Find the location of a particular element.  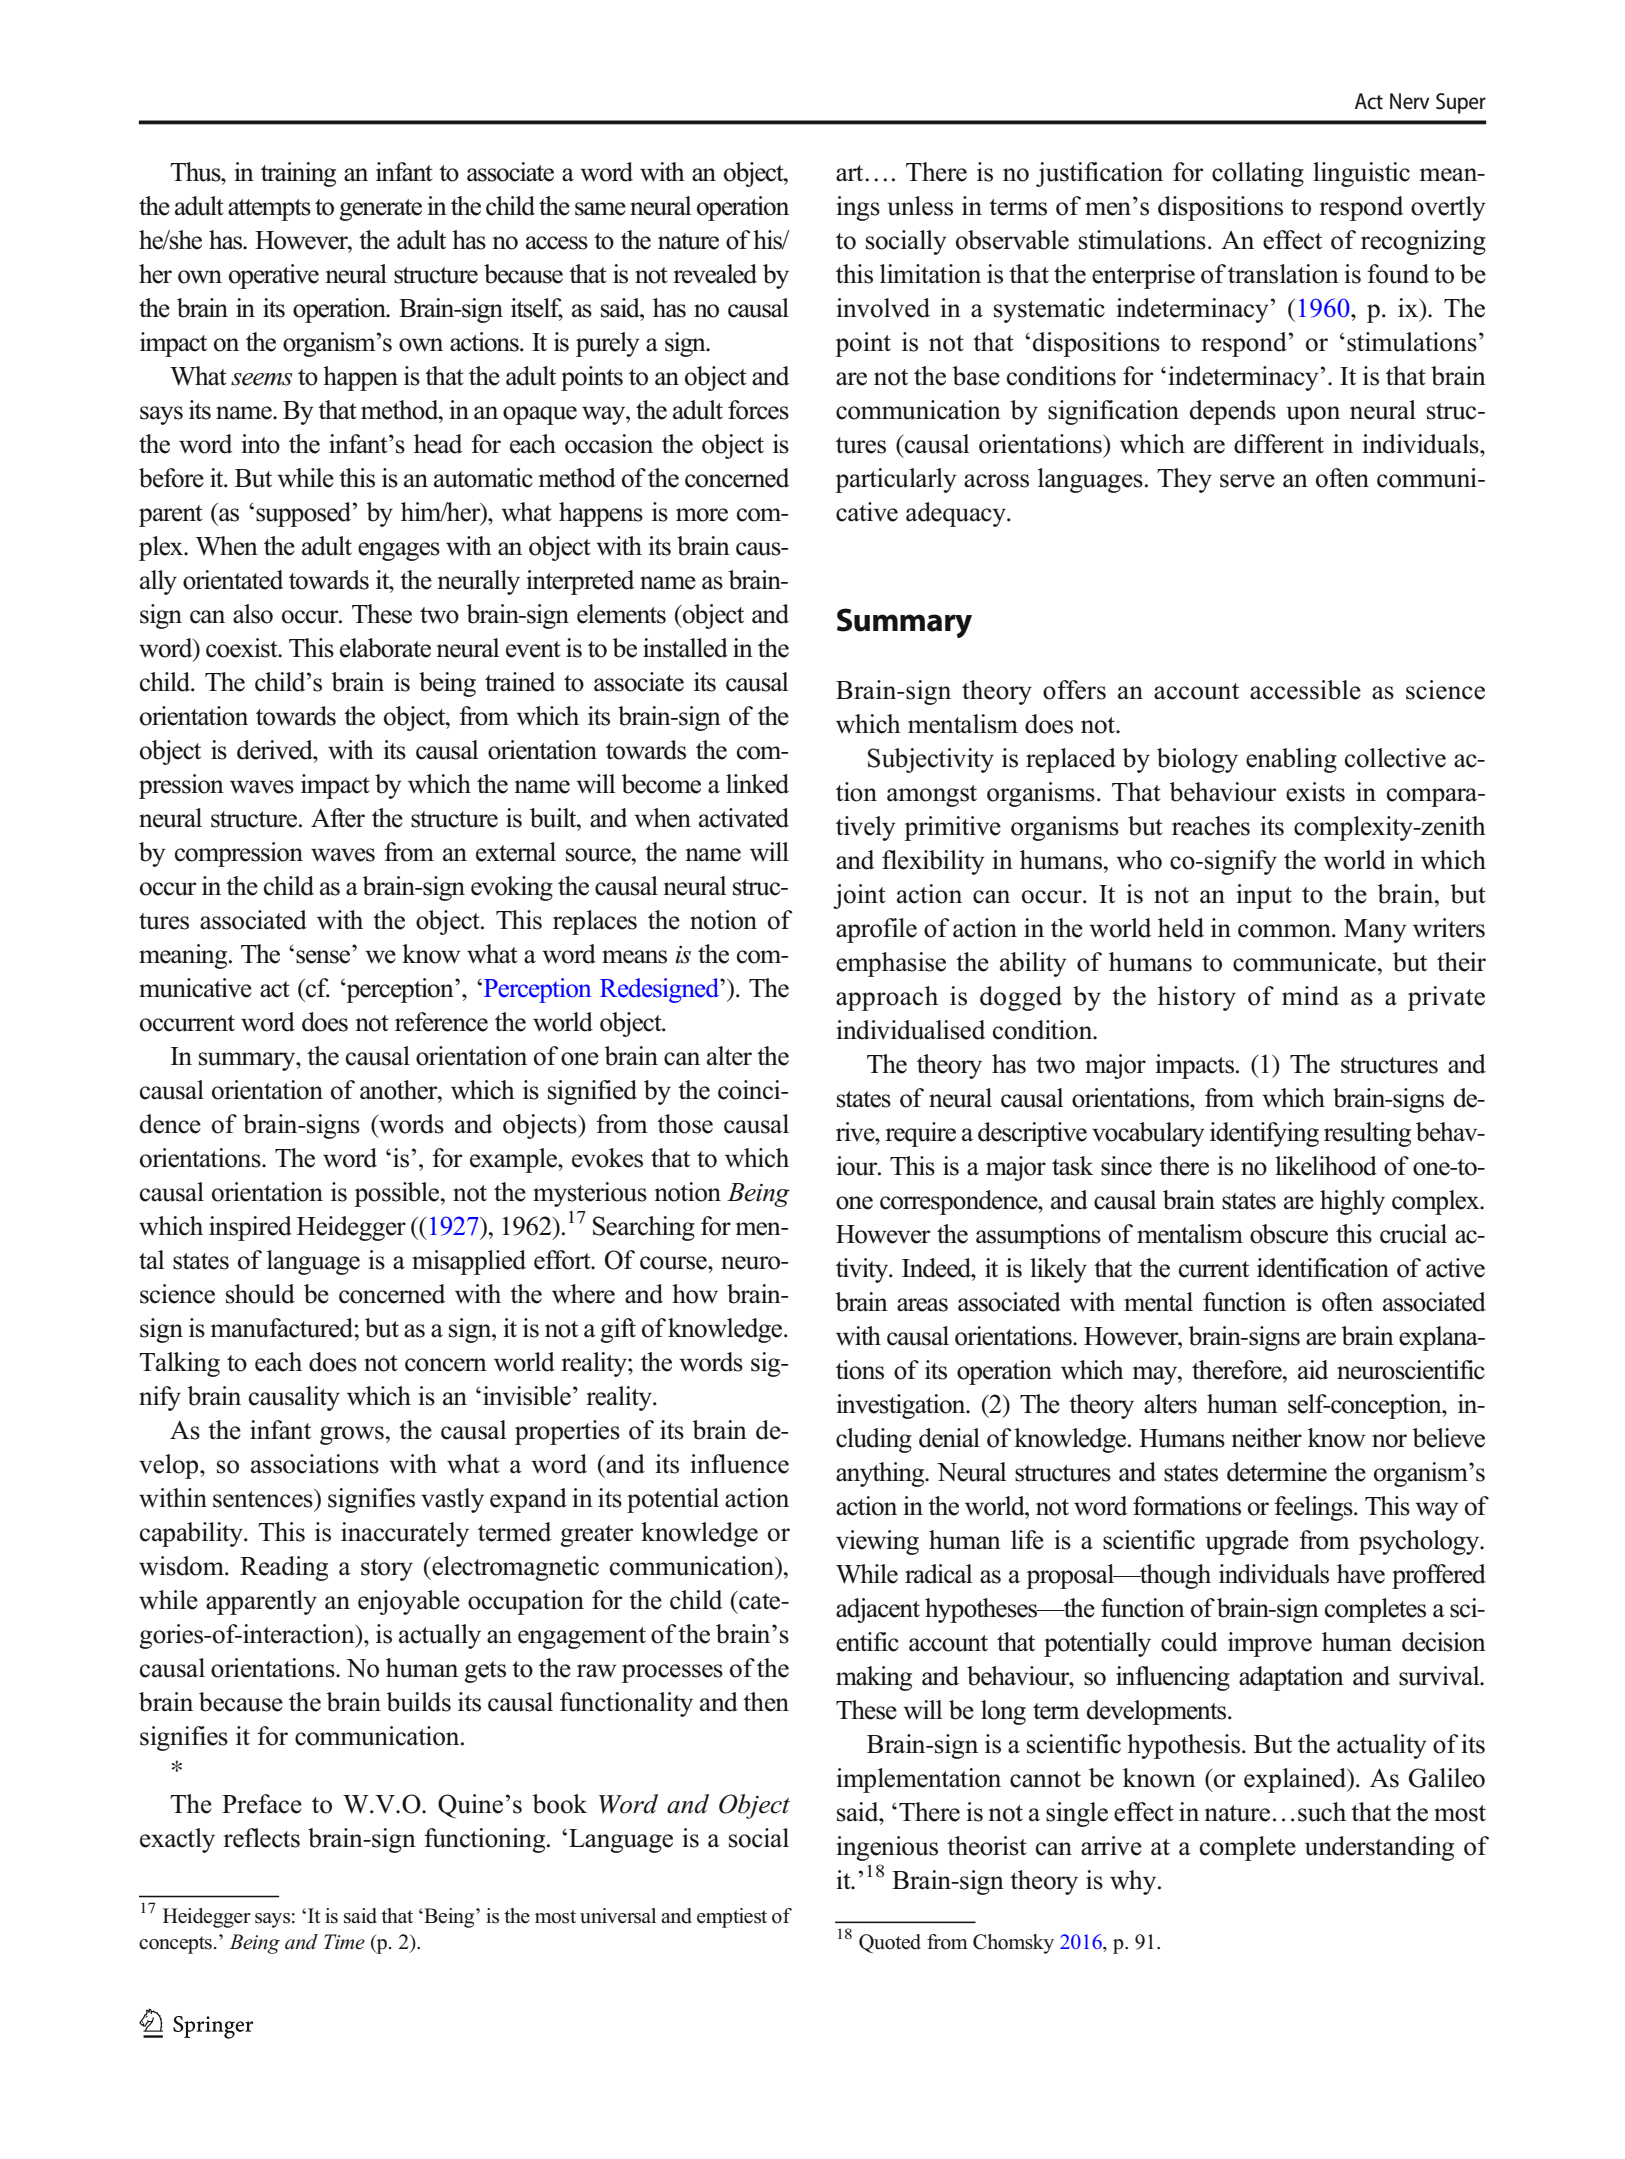

sense is located at coordinates (323, 957).
